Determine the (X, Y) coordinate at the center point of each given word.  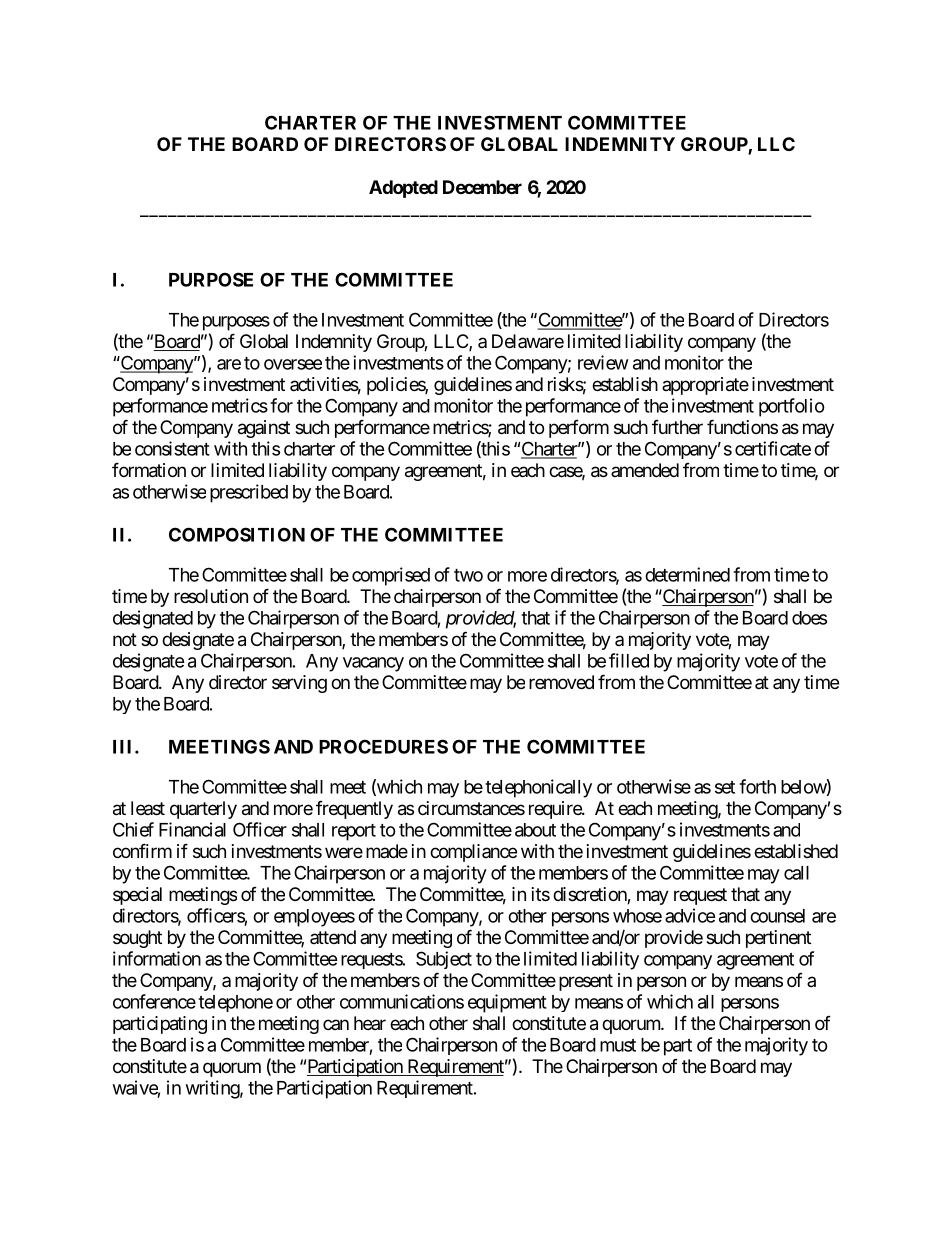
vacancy (373, 664)
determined (687, 574)
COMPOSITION (237, 534)
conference (154, 1001)
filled (629, 660)
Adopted (403, 189)
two (468, 575)
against (264, 429)
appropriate (705, 386)
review (603, 362)
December (482, 187)
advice (690, 915)
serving (299, 684)
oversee (293, 364)
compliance (473, 853)
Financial (192, 829)
